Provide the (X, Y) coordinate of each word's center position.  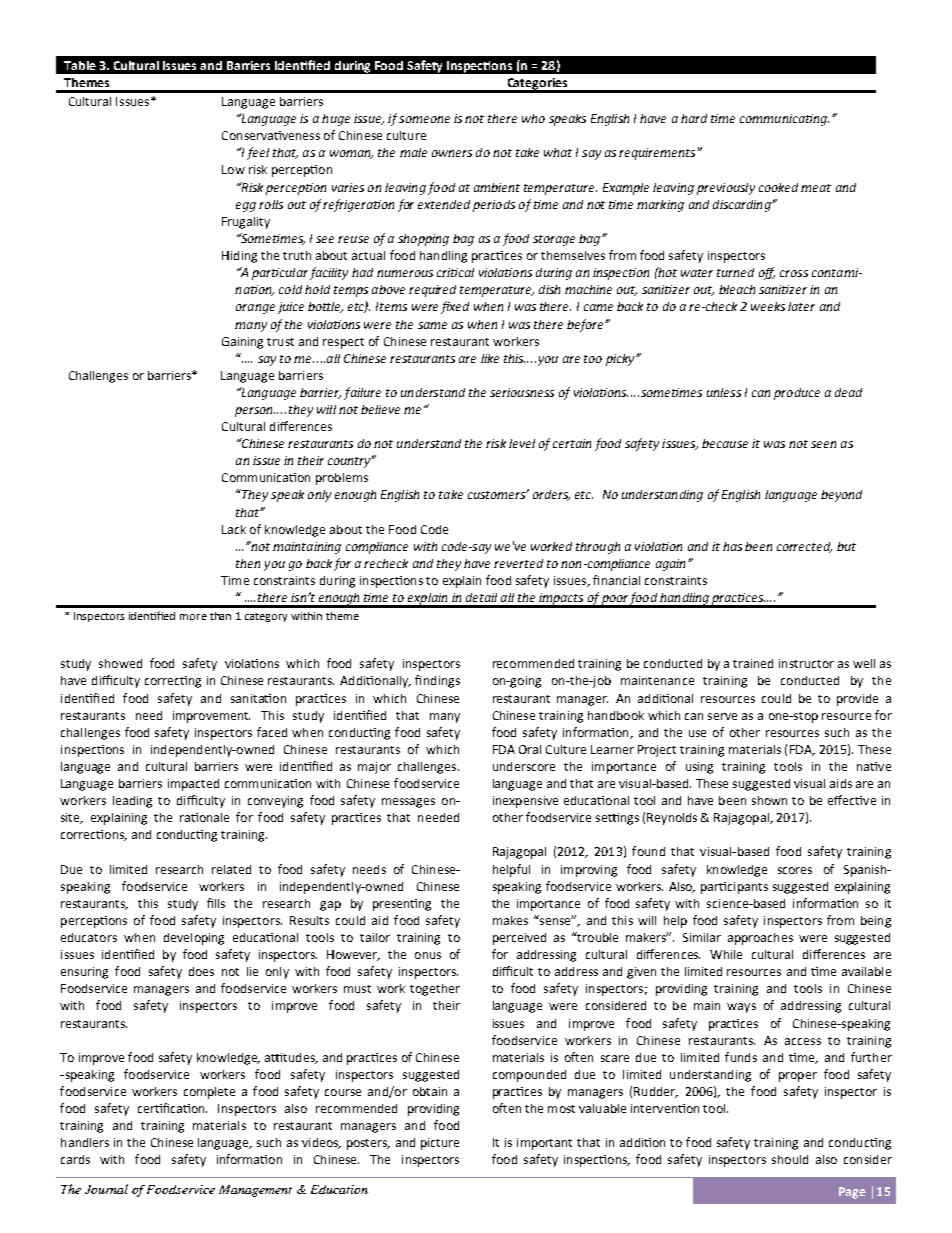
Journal (106, 1189)
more (193, 617)
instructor (806, 663)
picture (440, 1144)
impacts (561, 600)
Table (80, 65)
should (790, 1159)
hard (694, 118)
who (533, 118)
